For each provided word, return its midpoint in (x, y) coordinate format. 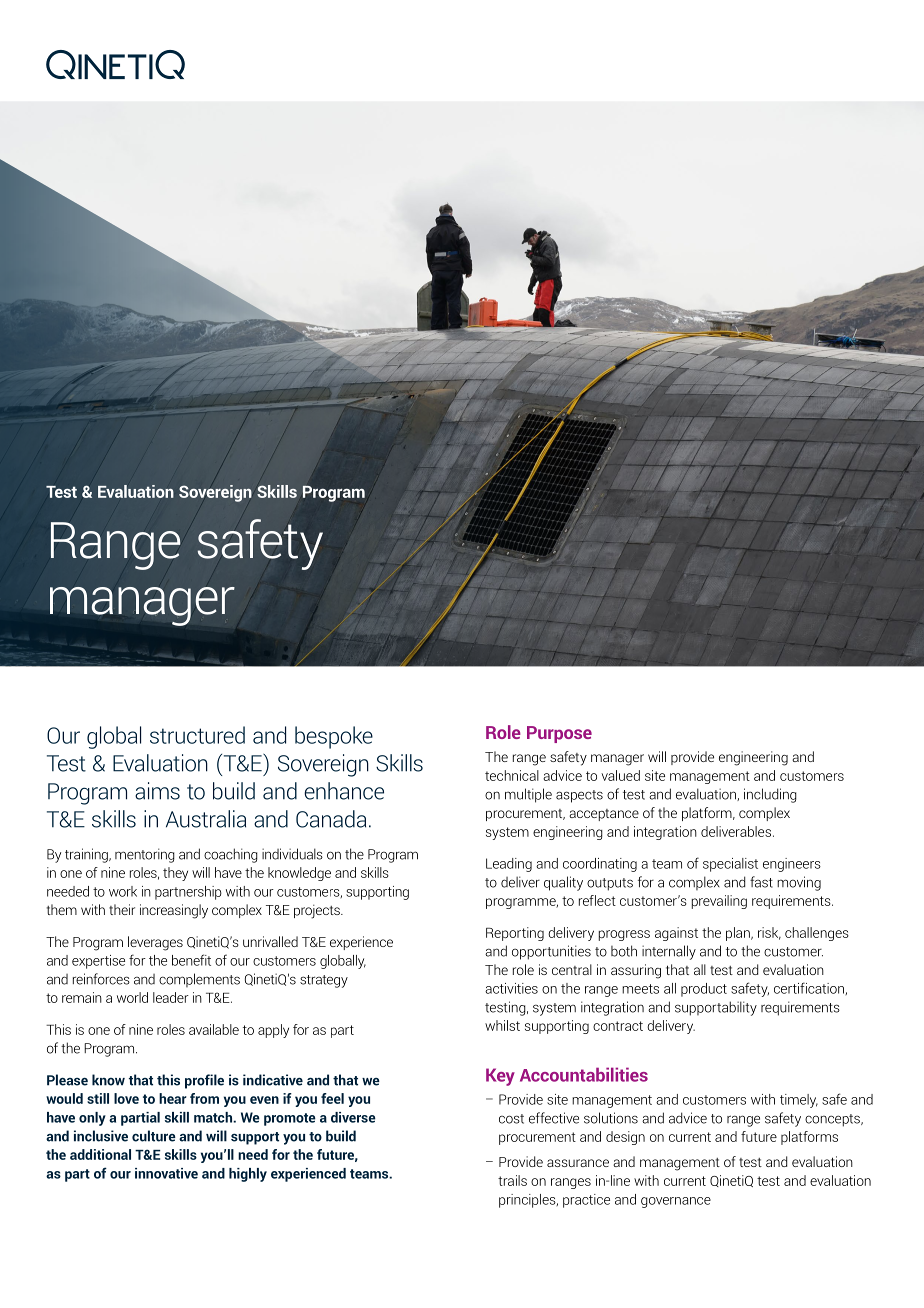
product (704, 990)
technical (512, 775)
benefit (191, 960)
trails (512, 1180)
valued (620, 775)
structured (197, 735)
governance (676, 1202)
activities (511, 988)
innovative (166, 1173)
